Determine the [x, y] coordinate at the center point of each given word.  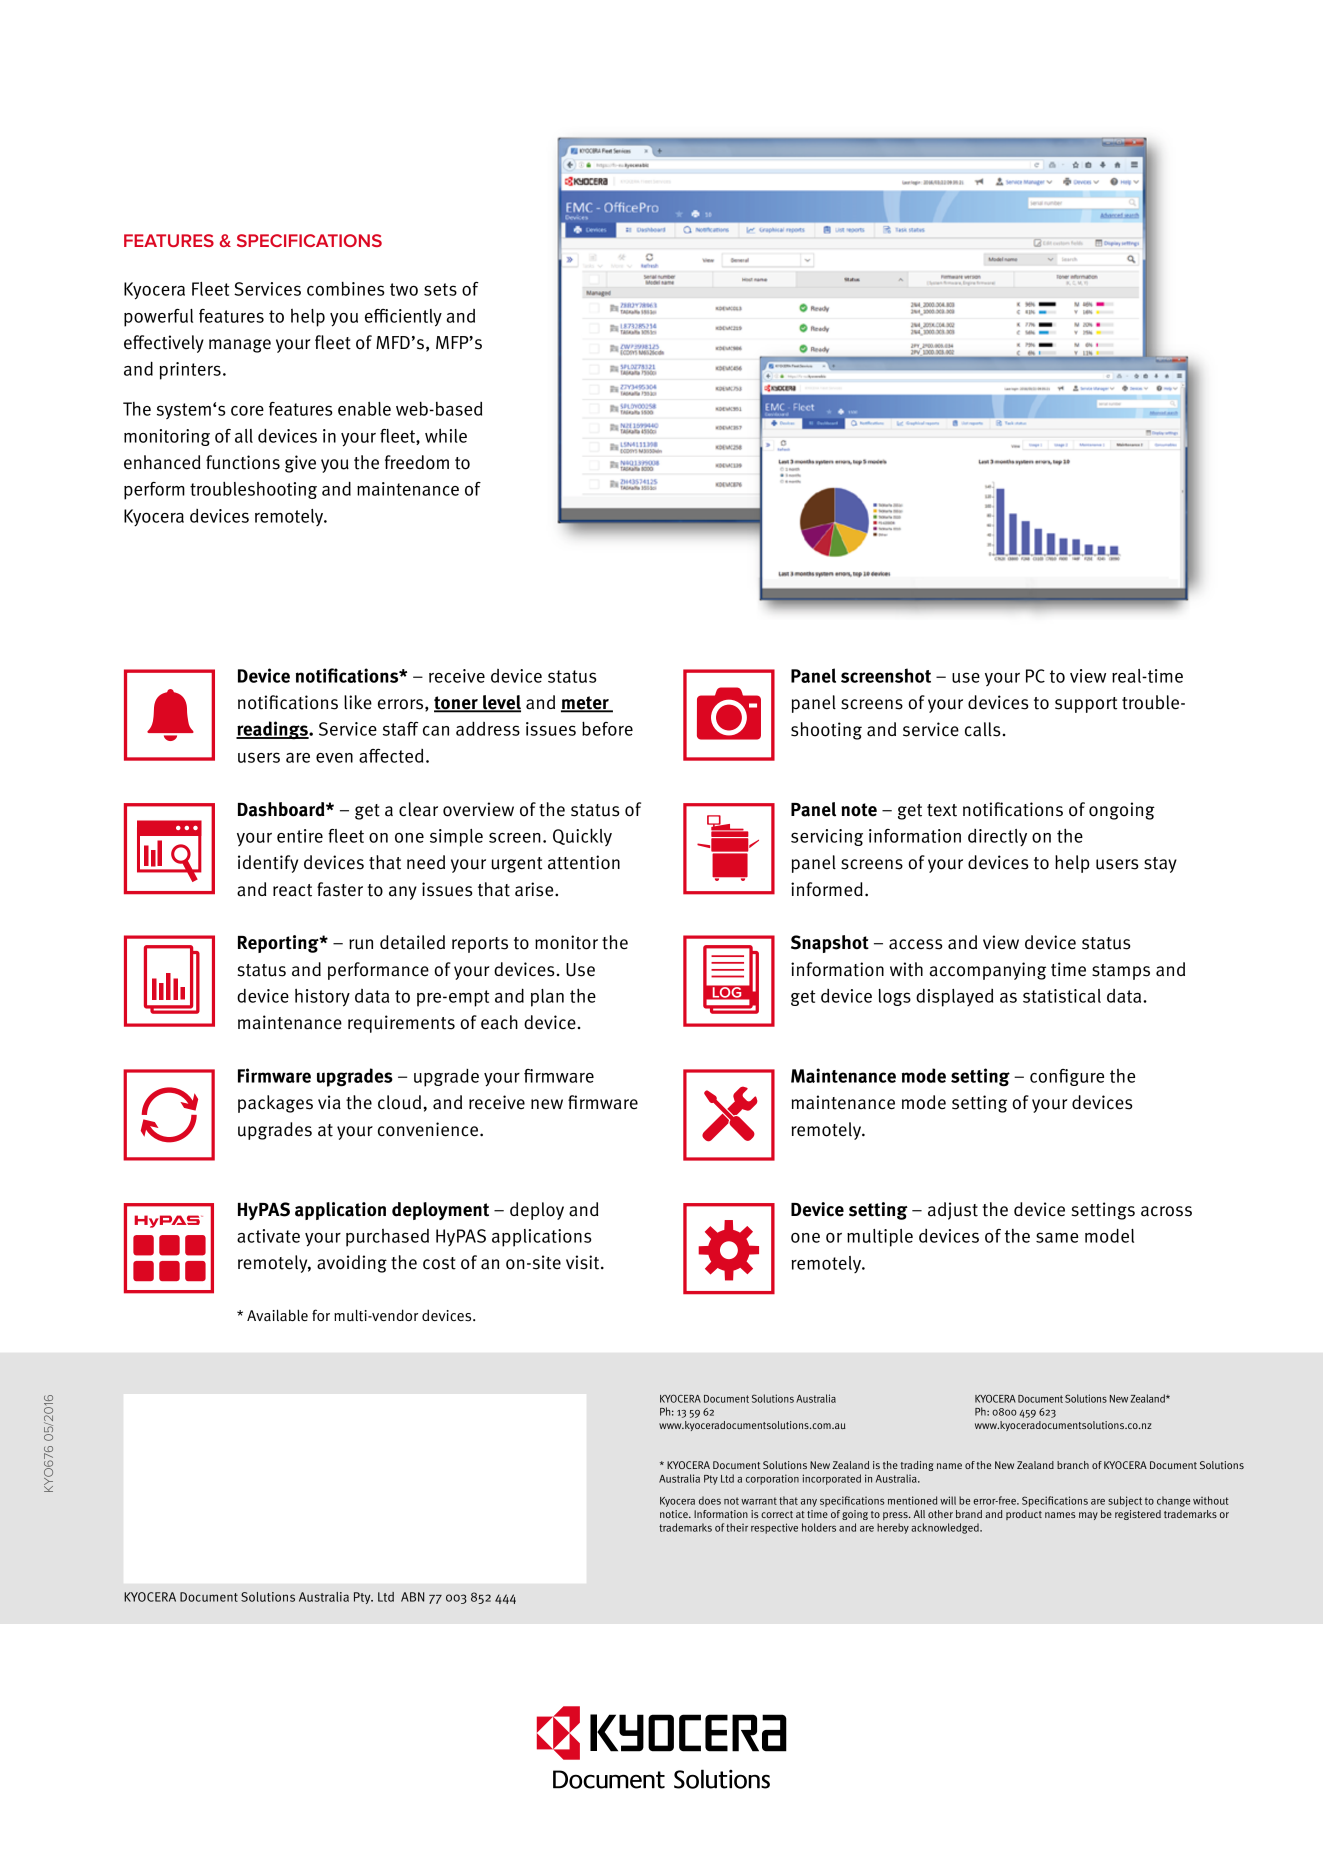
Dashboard [282, 809]
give [300, 464]
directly [997, 837]
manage [240, 346]
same [1057, 1237]
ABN [412, 1597]
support [1086, 705]
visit [584, 1262]
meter [586, 704]
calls [983, 729]
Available [277, 1315]
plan [547, 998]
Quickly [582, 837]
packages [275, 1104]
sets [440, 289]
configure [1067, 1077]
